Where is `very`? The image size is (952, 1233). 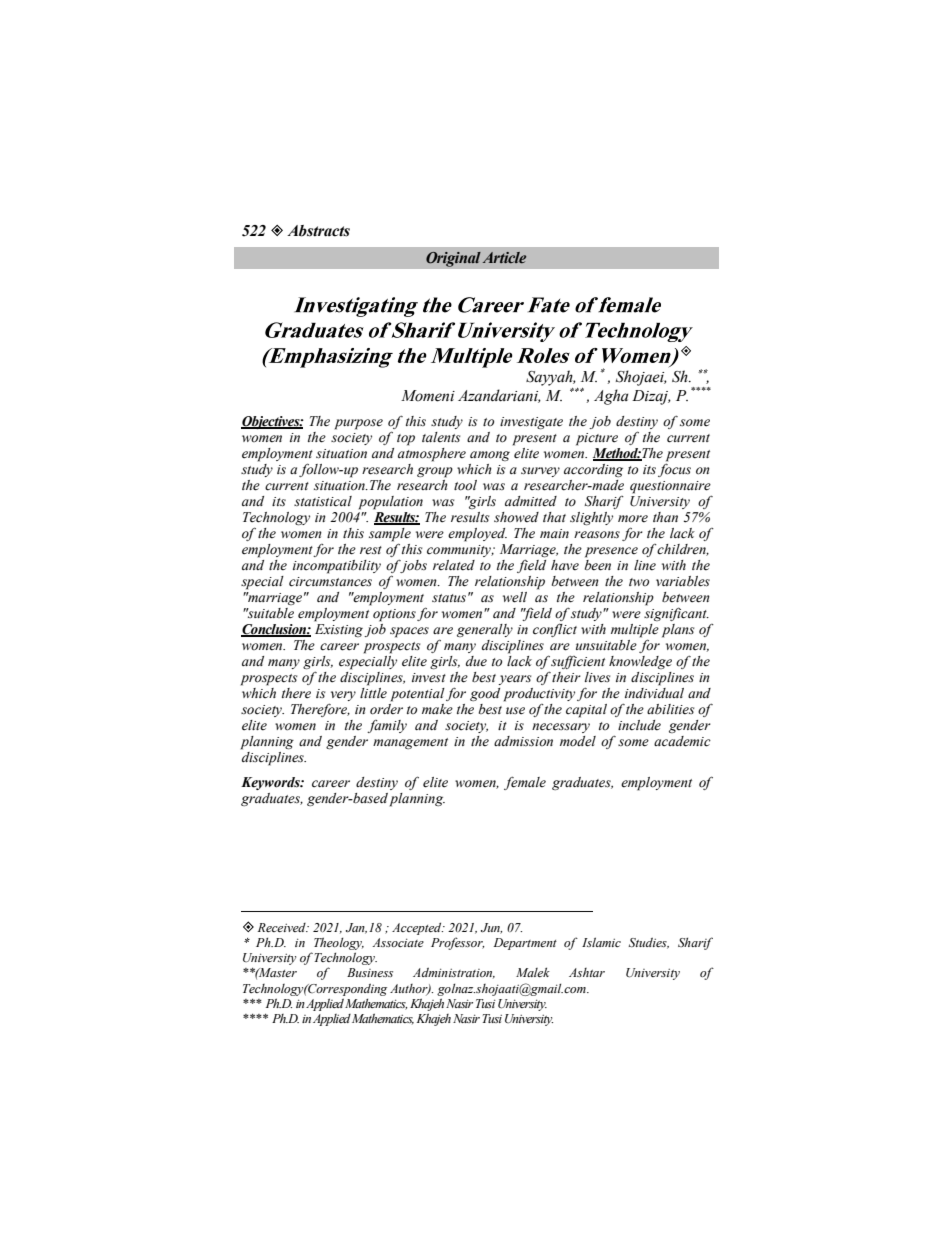 very is located at coordinates (342, 697).
